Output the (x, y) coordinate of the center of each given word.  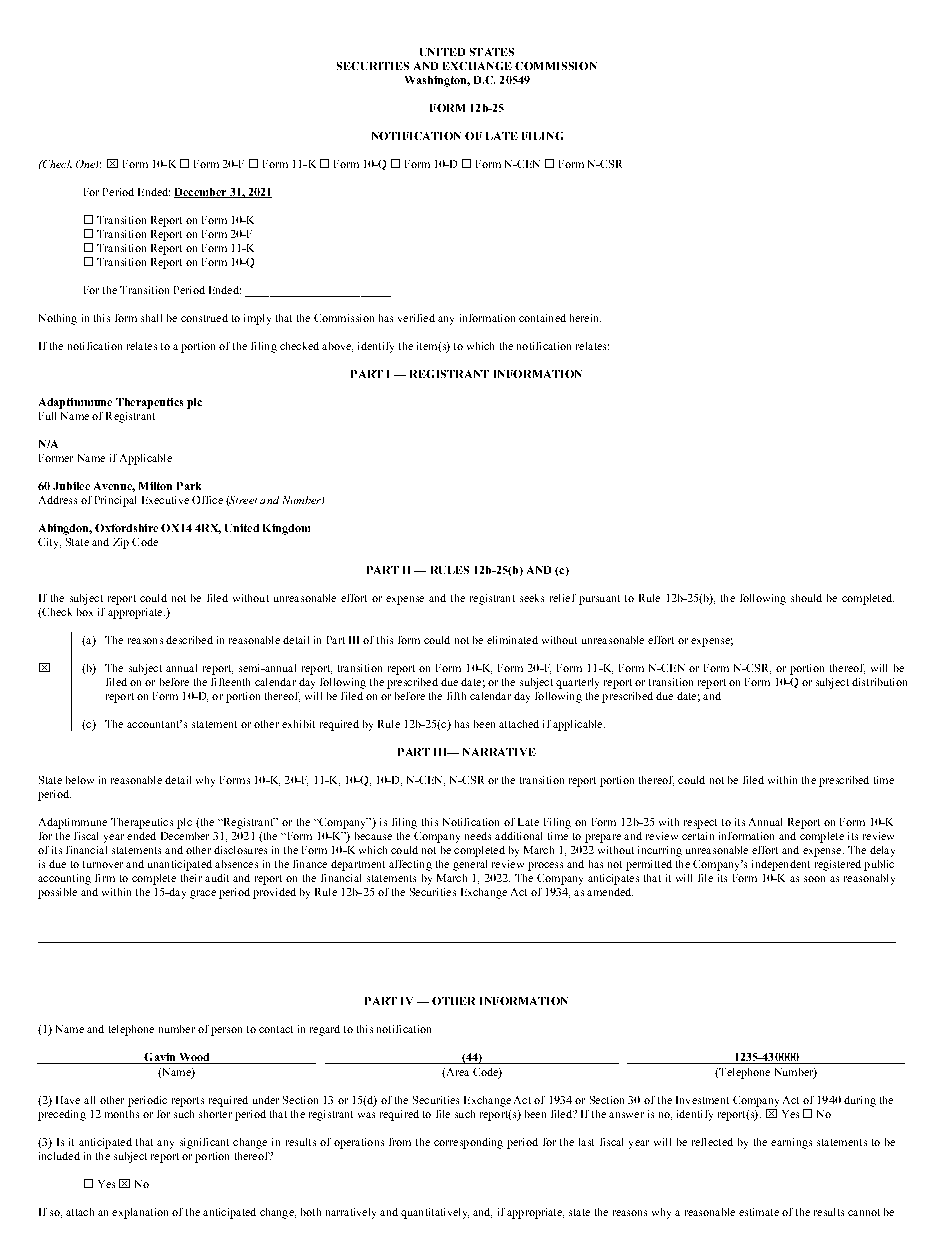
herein (585, 318)
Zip (121, 543)
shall (151, 318)
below (80, 780)
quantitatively (435, 1213)
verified (416, 318)
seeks (532, 598)
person (226, 1031)
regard (325, 1030)
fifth (456, 696)
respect (700, 824)
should (806, 598)
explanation (140, 1213)
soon (814, 879)
